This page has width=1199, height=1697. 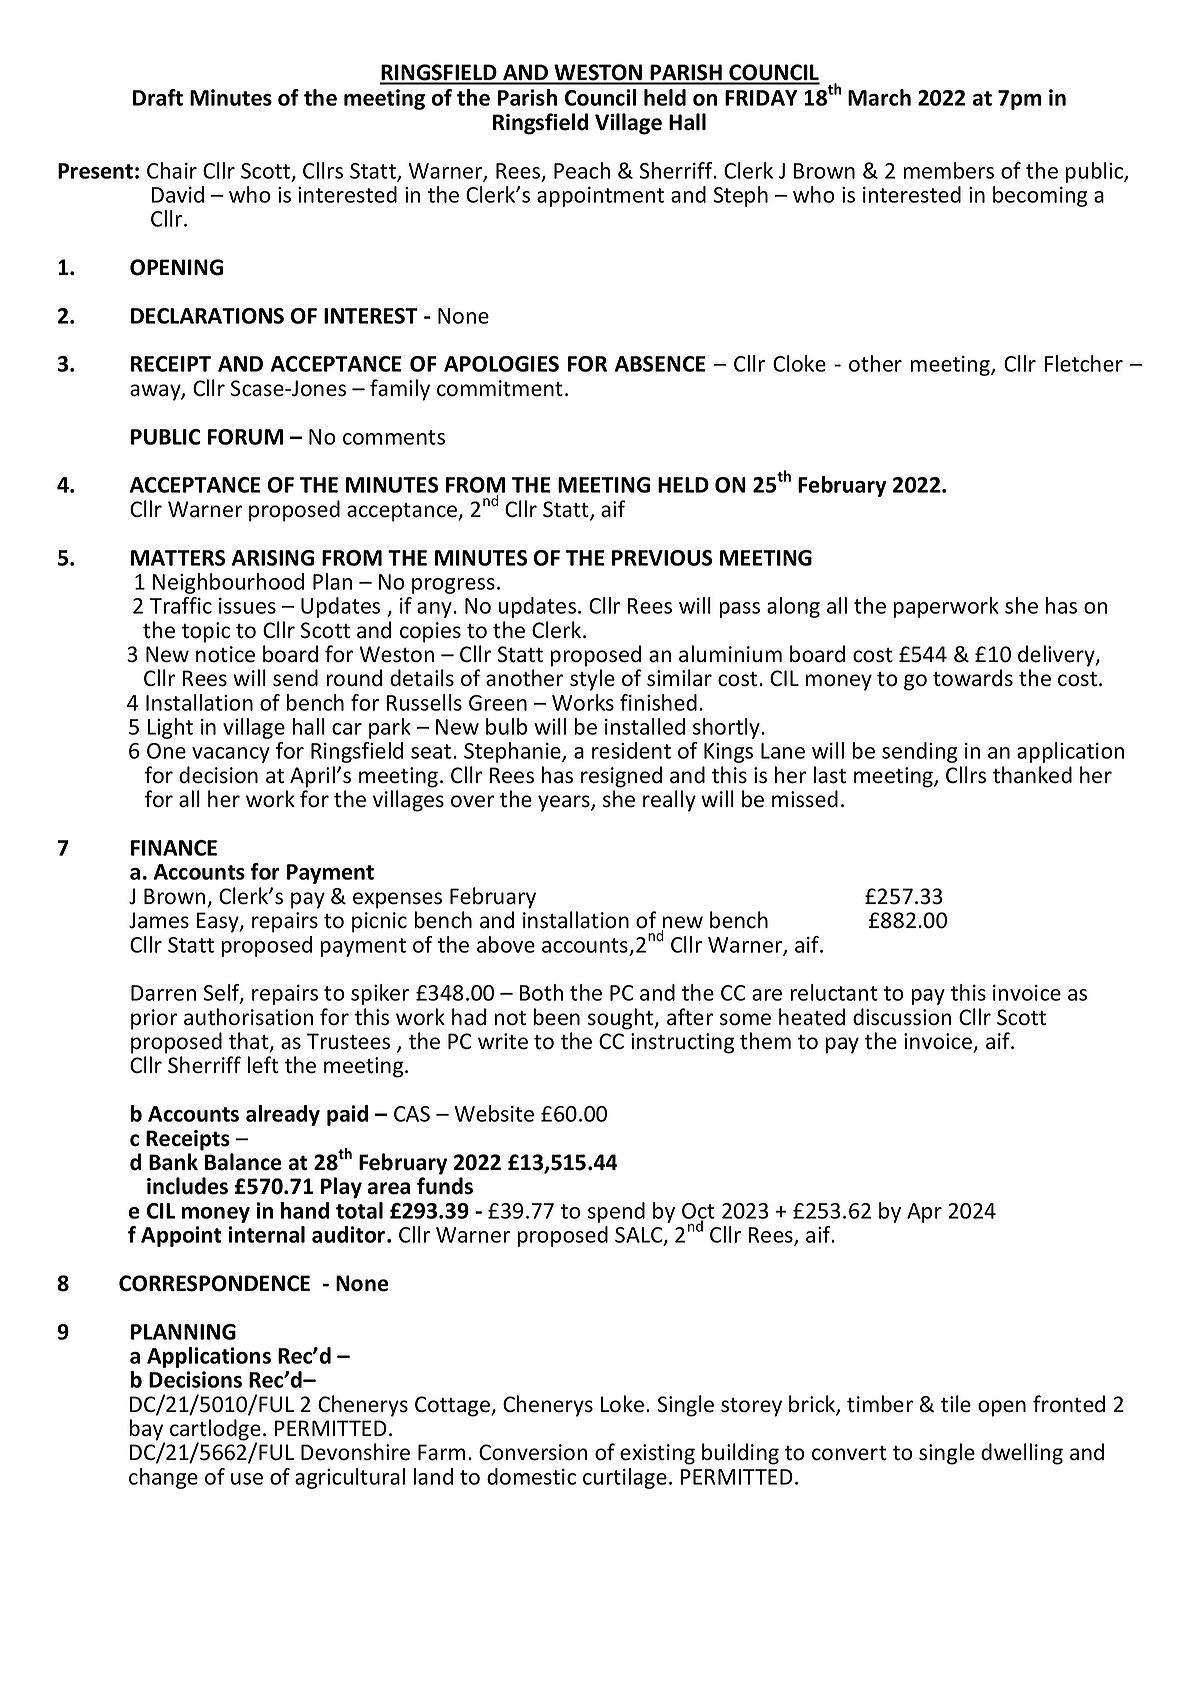 What do you see at coordinates (248, 1017) in the page?
I see `authorisation` at bounding box center [248, 1017].
